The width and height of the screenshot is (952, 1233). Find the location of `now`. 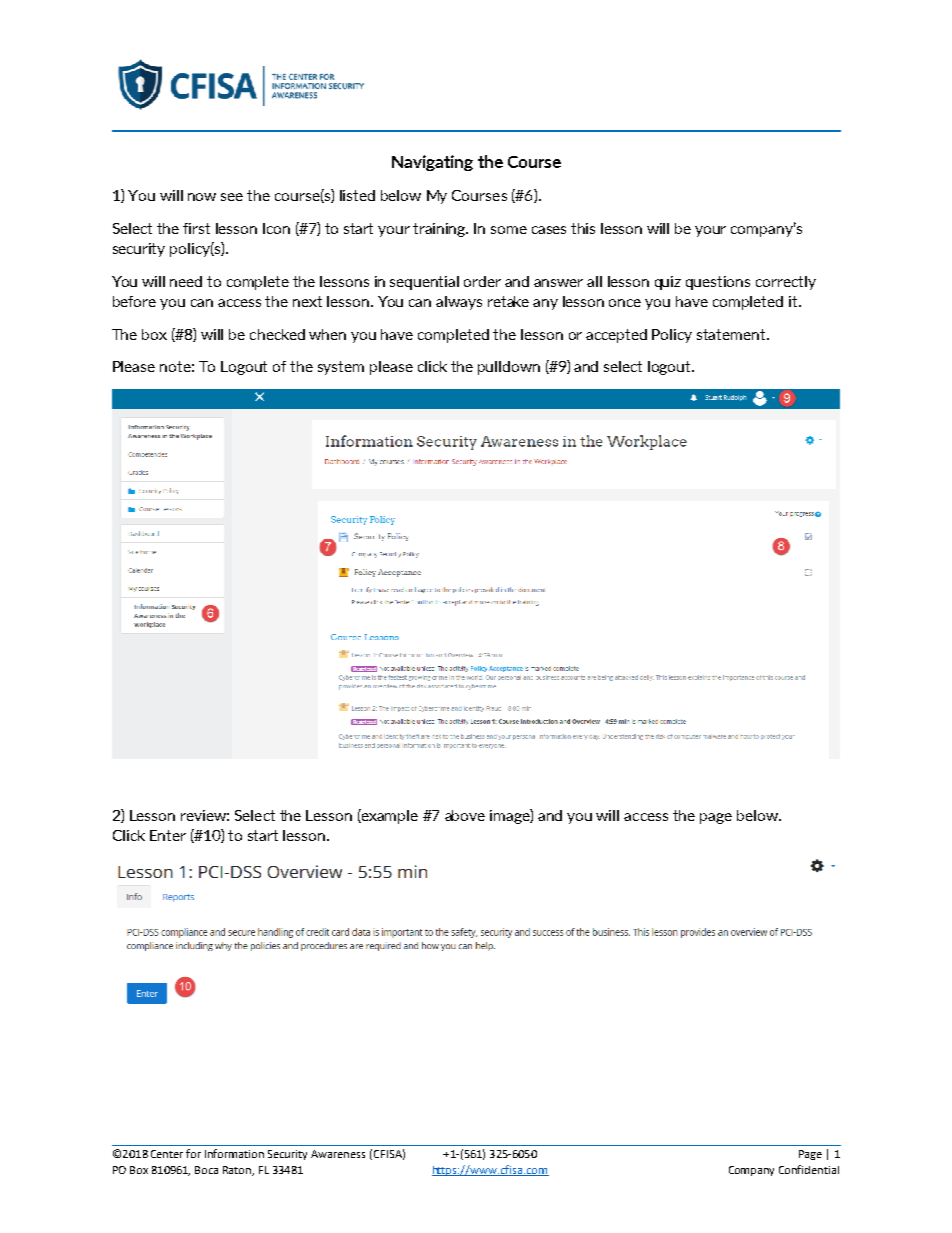

now is located at coordinates (202, 197).
